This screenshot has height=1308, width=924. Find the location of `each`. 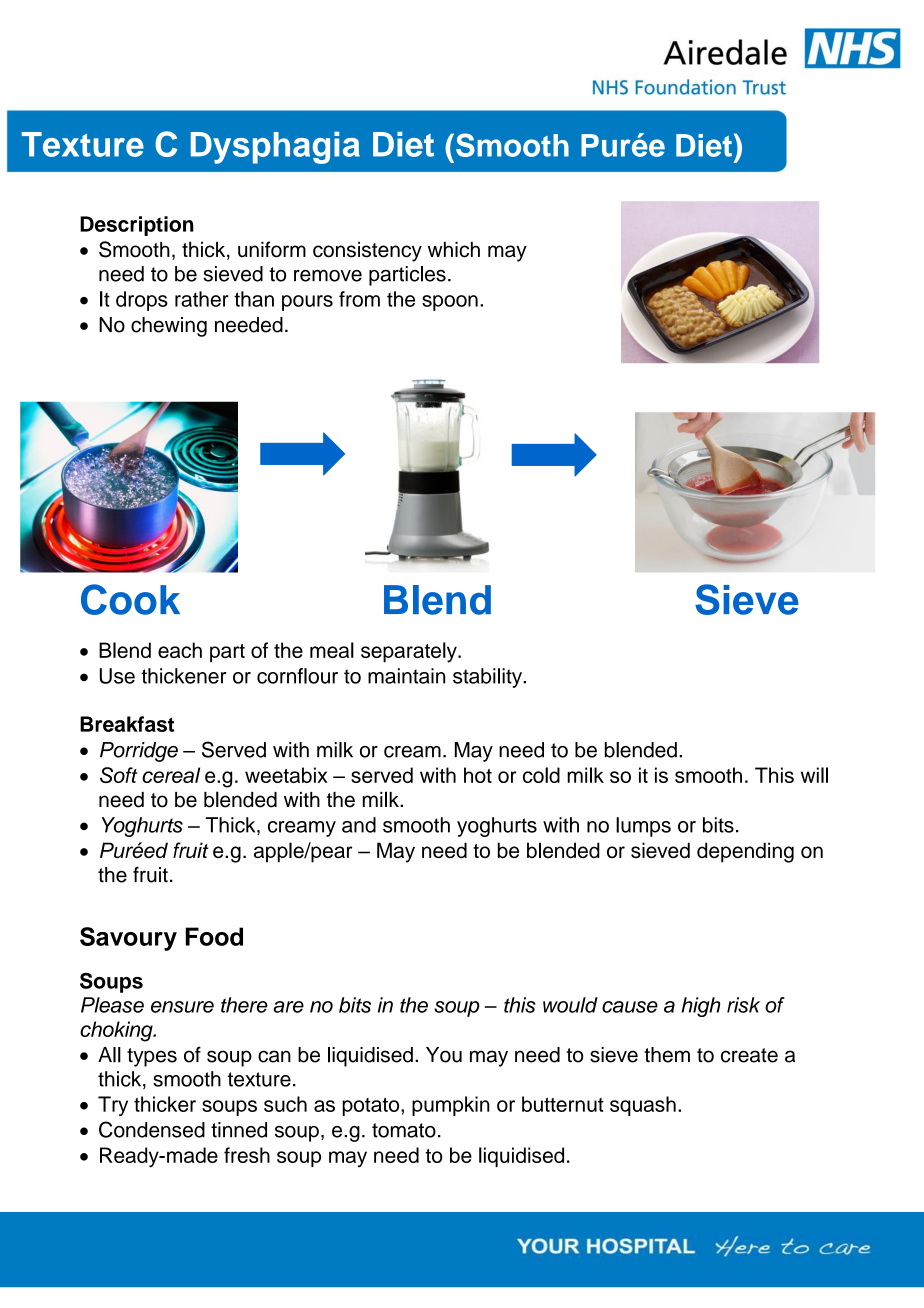

each is located at coordinates (180, 650).
